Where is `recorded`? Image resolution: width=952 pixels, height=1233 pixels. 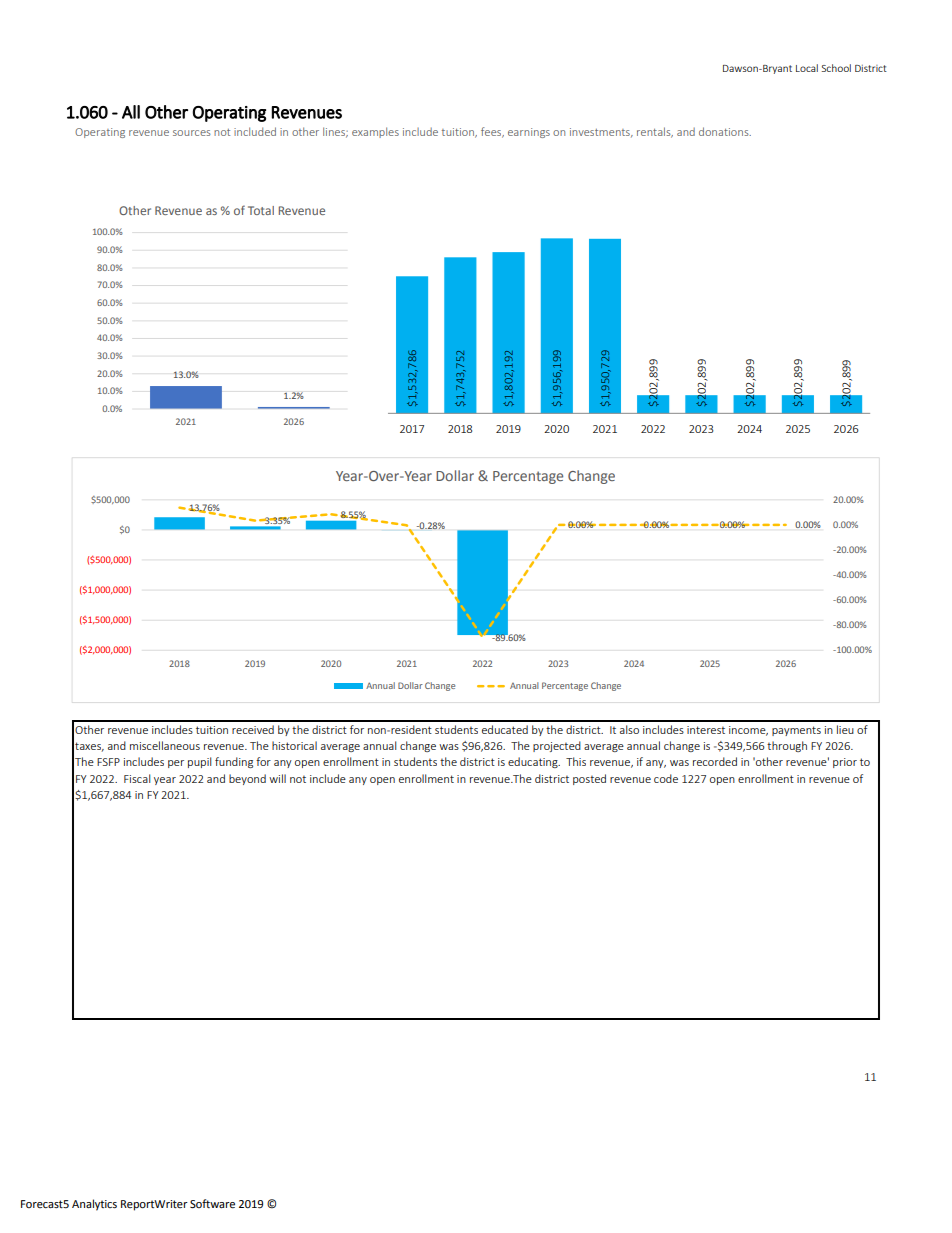
recorded is located at coordinates (715, 761).
